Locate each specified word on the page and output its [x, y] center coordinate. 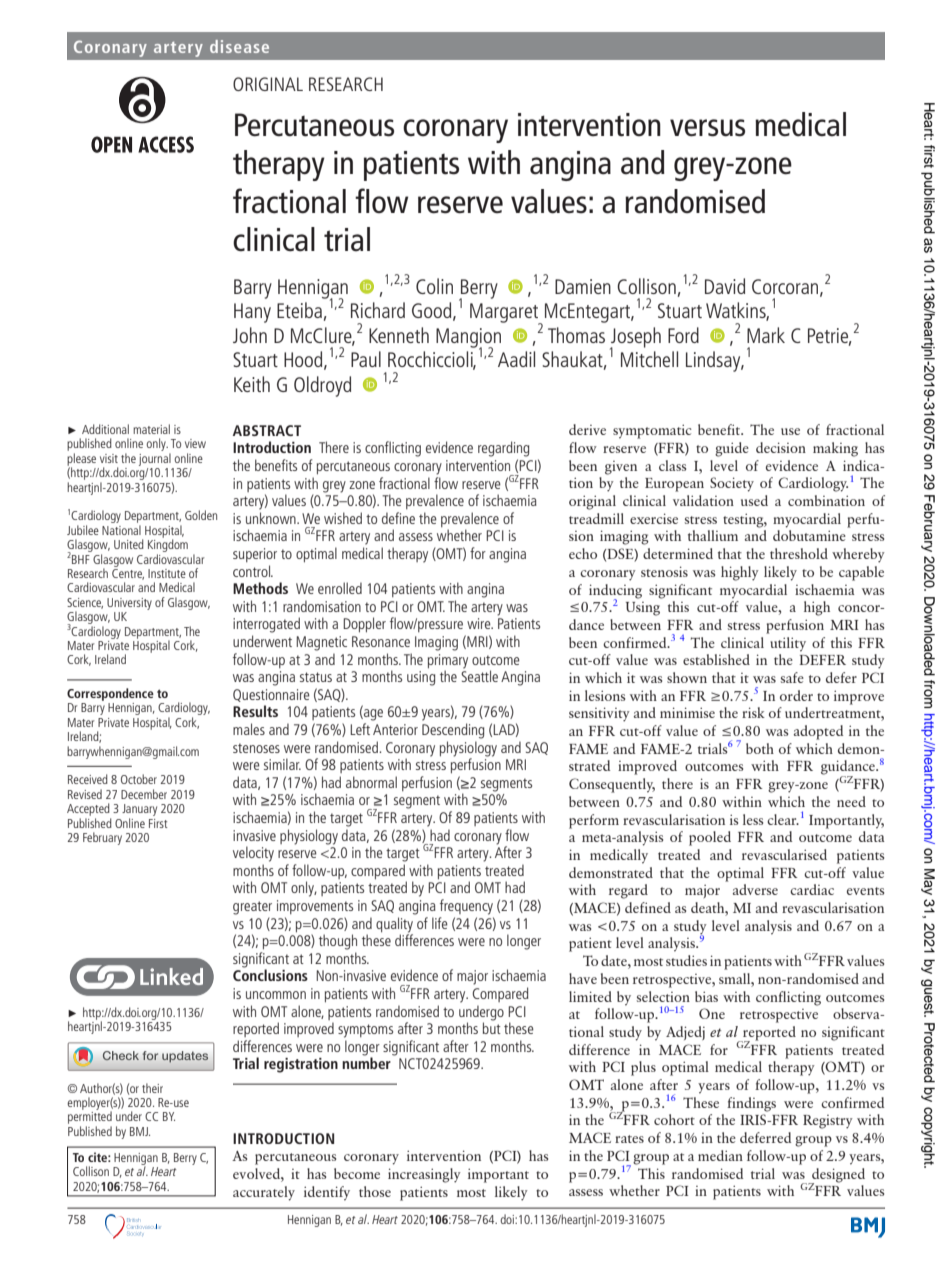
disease [239, 46]
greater [252, 908]
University [129, 604]
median [720, 1155]
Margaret [505, 314]
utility [788, 644]
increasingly [424, 1175]
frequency [466, 907]
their [152, 1088]
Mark [766, 335]
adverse [755, 889]
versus [707, 128]
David [725, 286]
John [250, 335]
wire [480, 623]
